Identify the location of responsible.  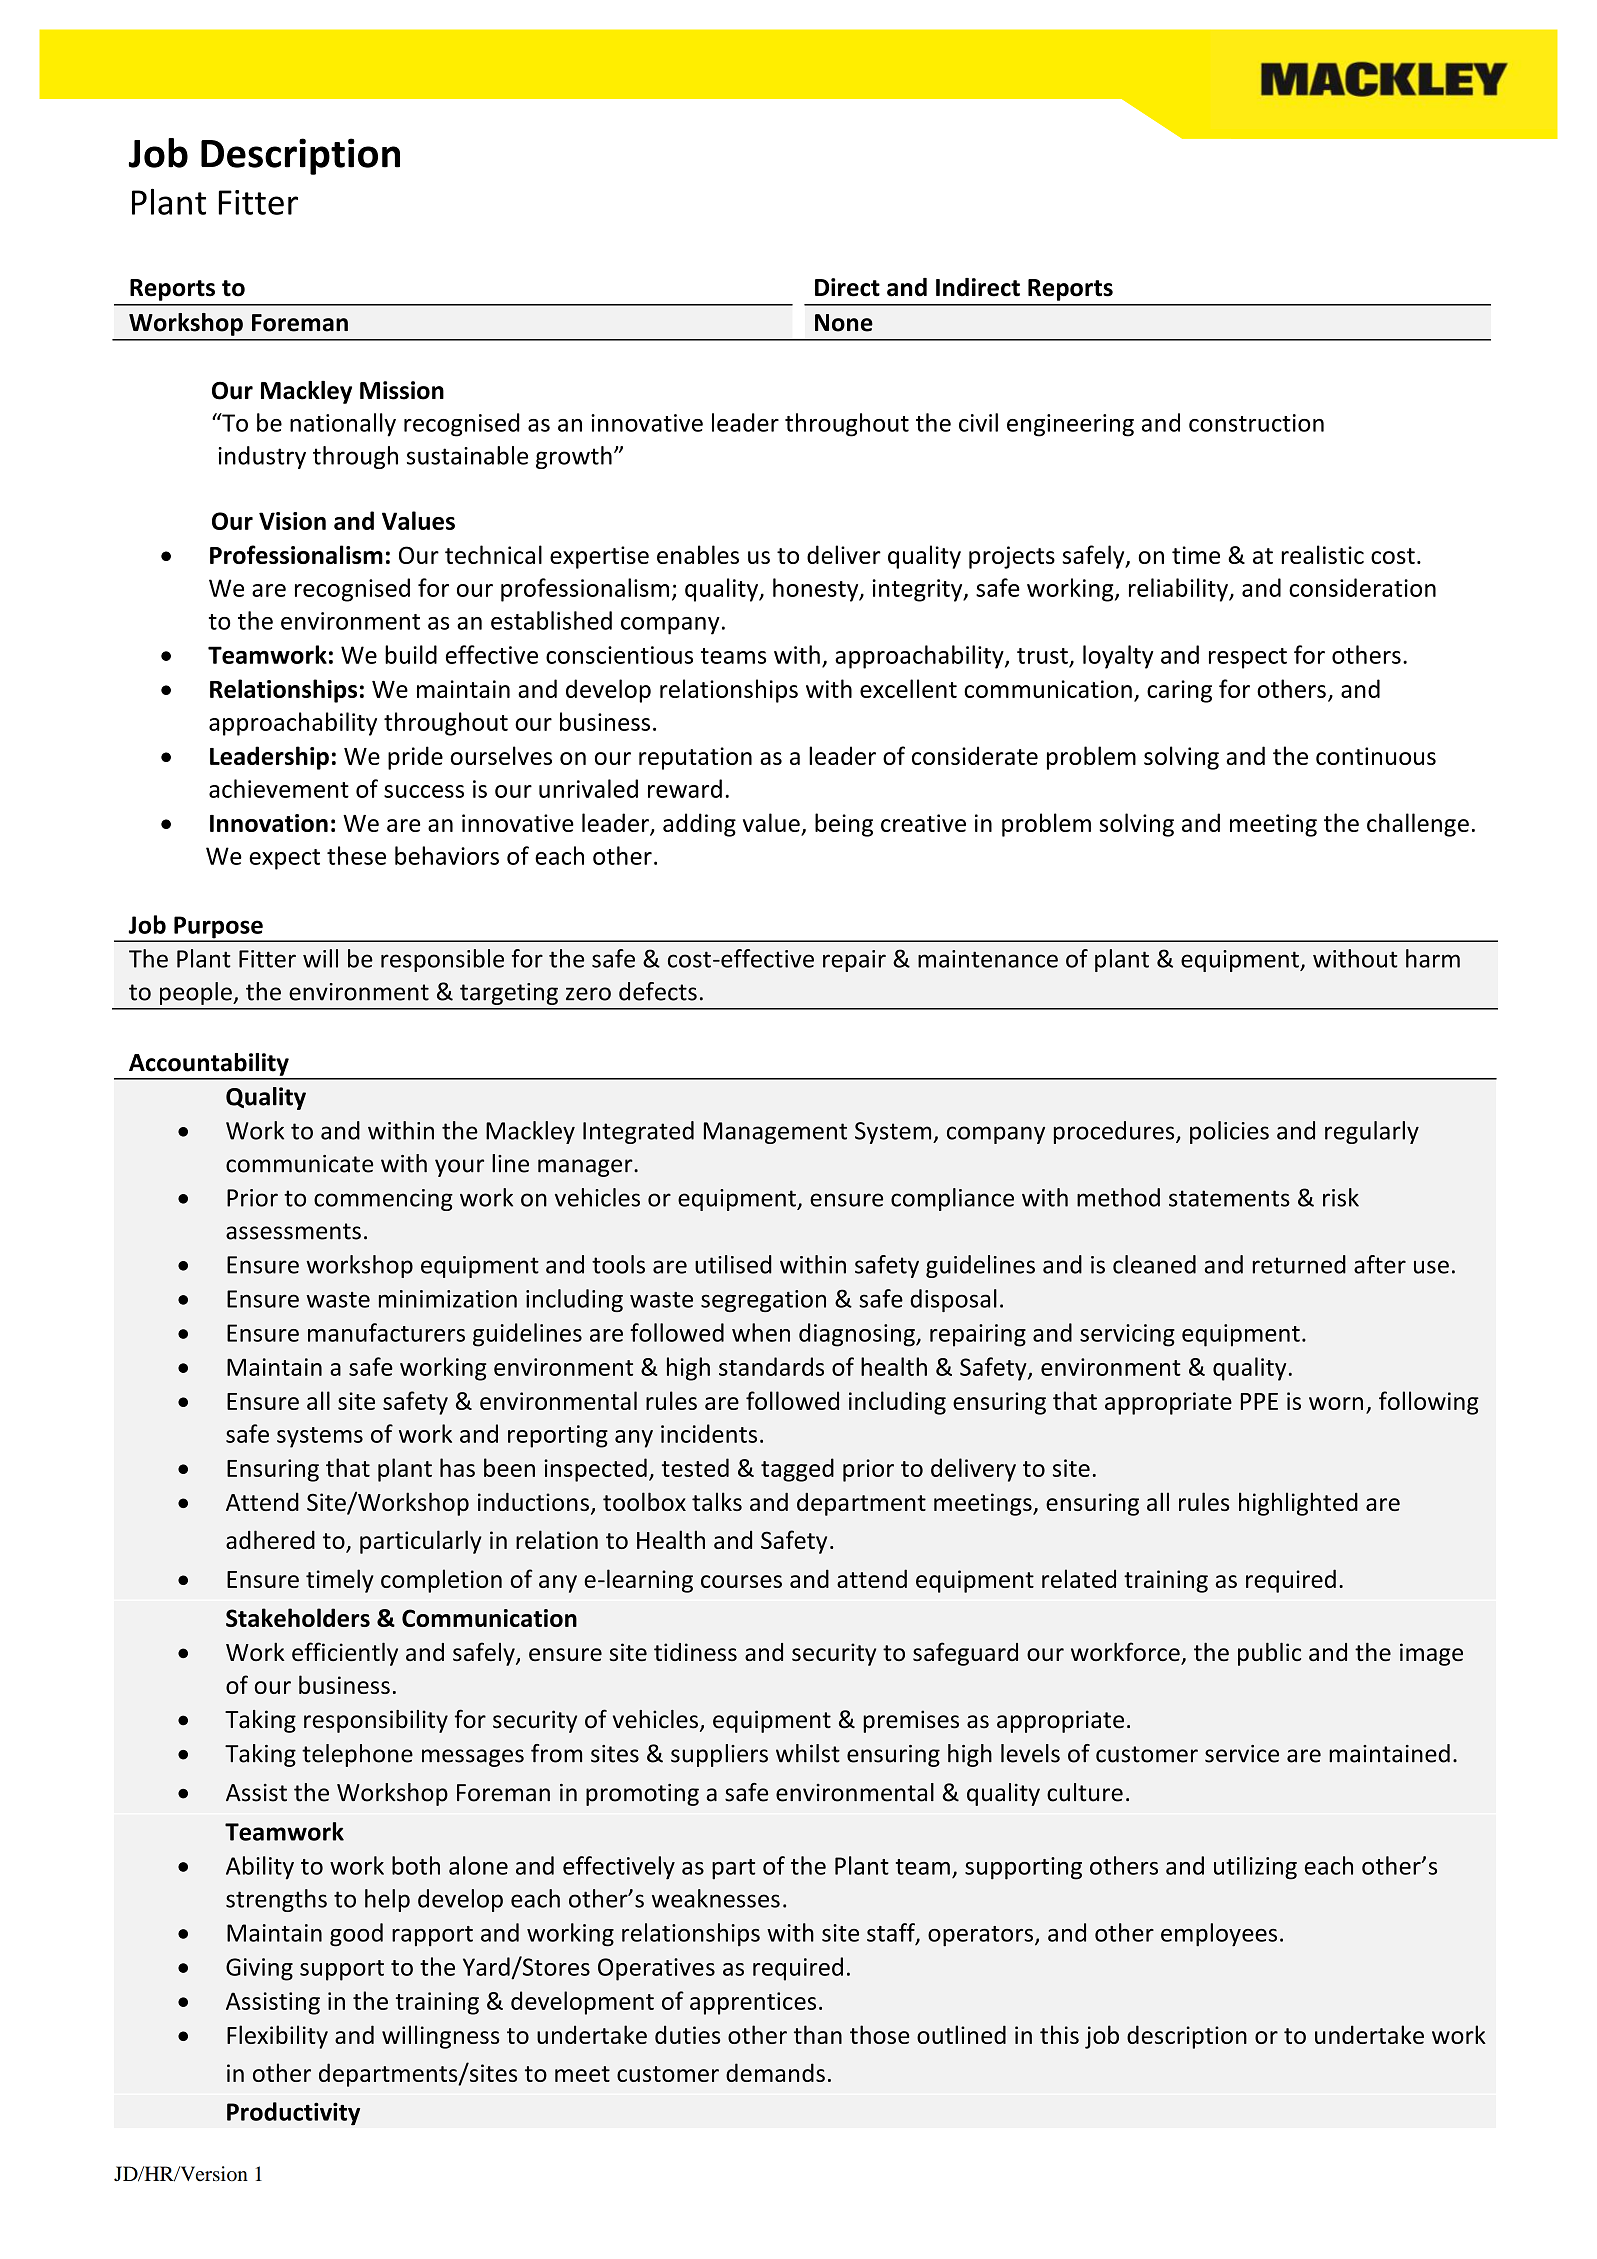
(442, 960).
